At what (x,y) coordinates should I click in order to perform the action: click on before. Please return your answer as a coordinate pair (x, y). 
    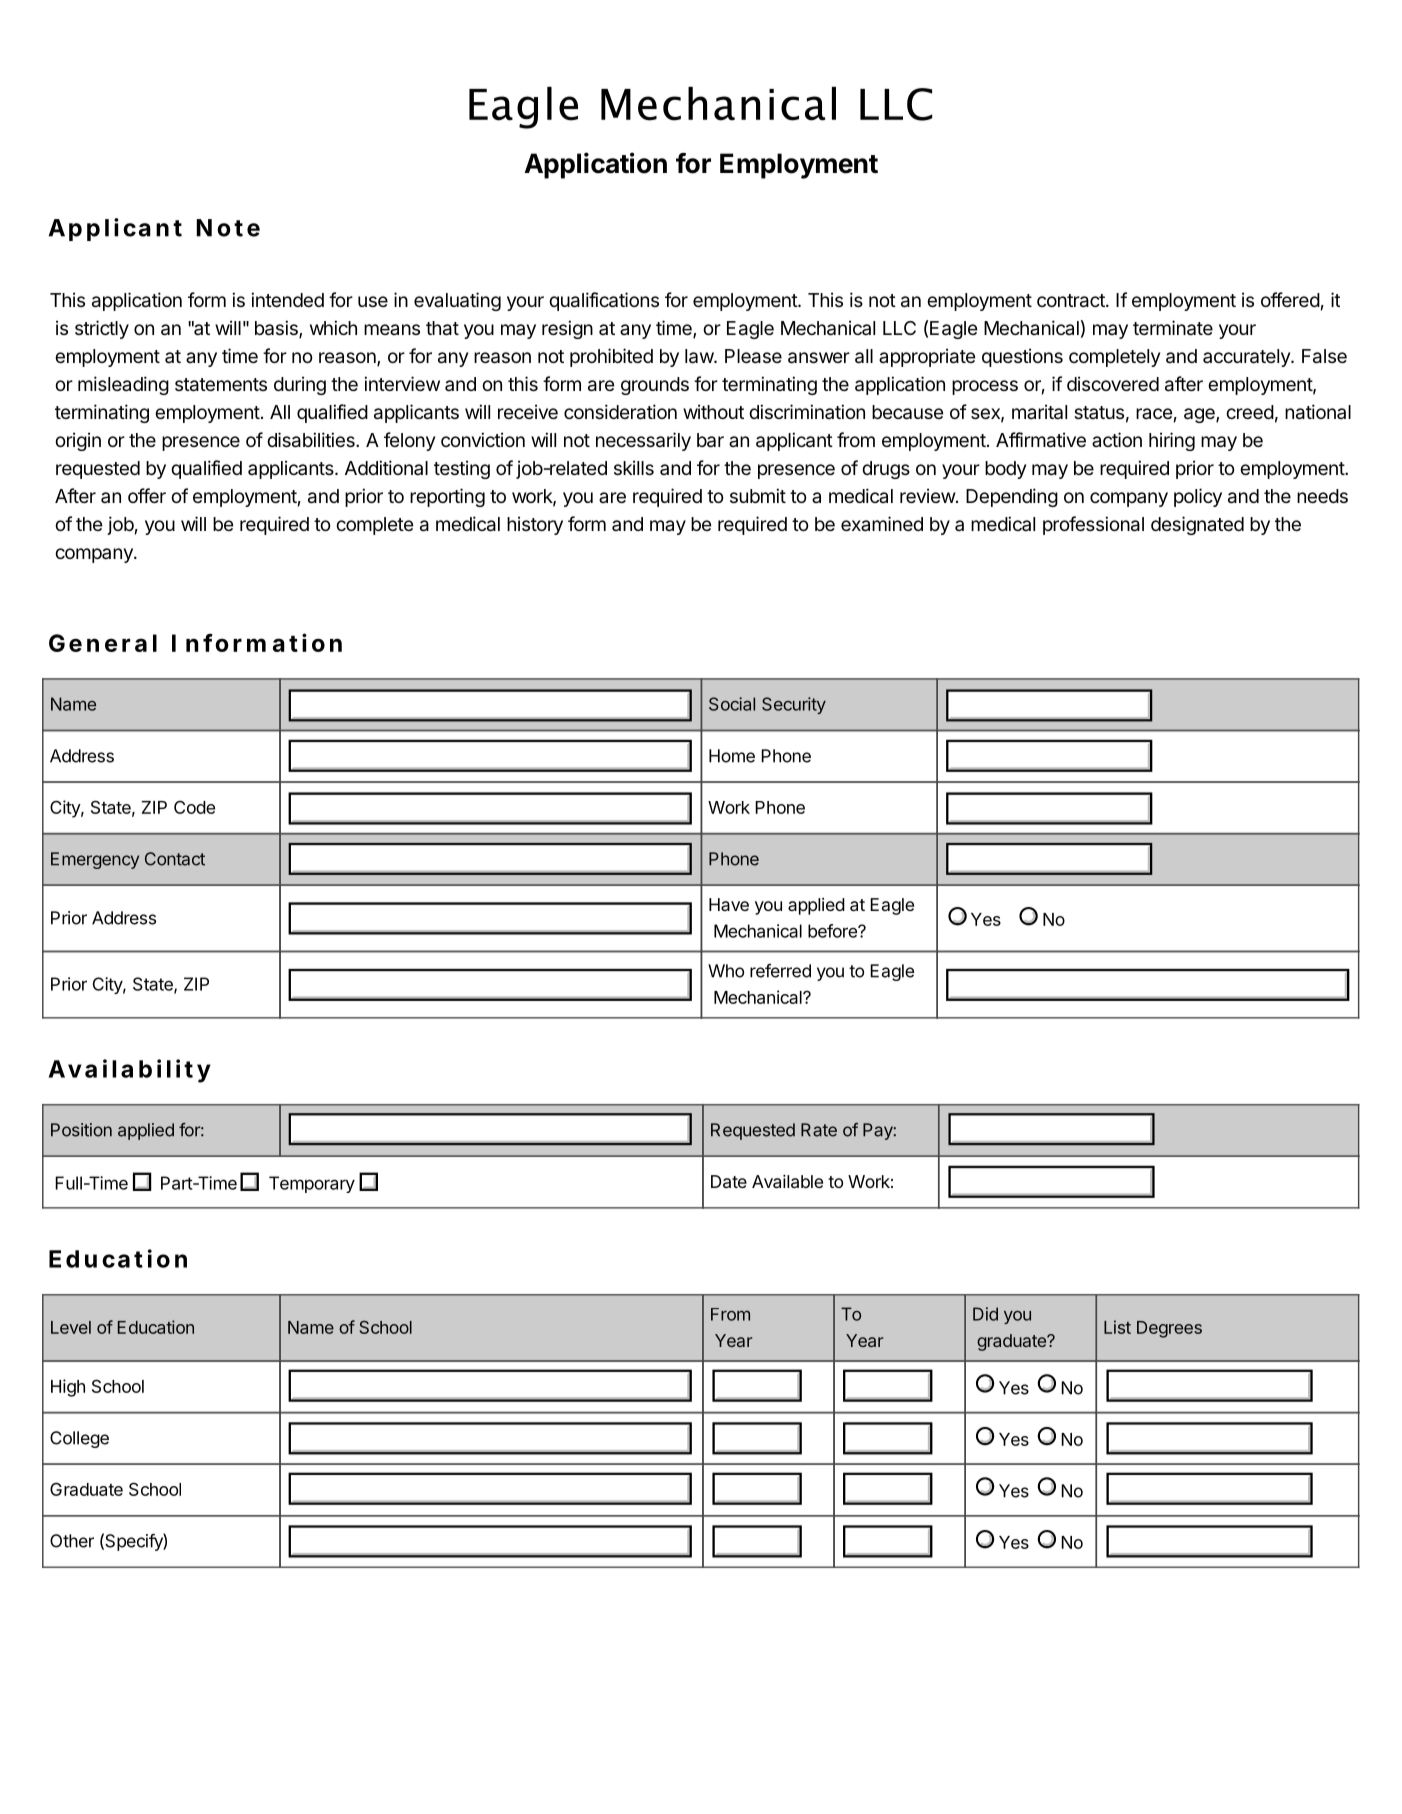
    Looking at the image, I should click on (833, 931).
